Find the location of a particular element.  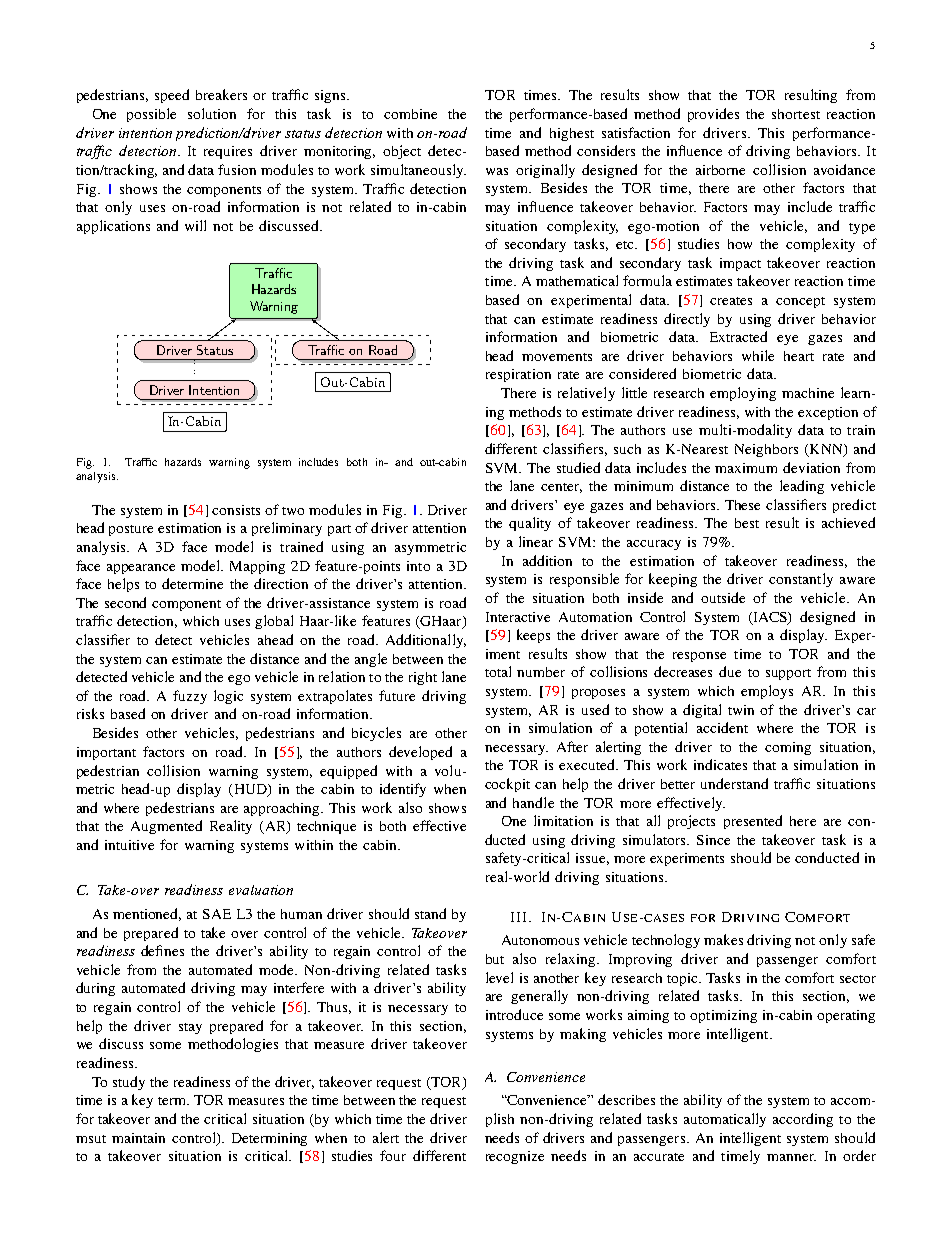

global is located at coordinates (274, 622).
